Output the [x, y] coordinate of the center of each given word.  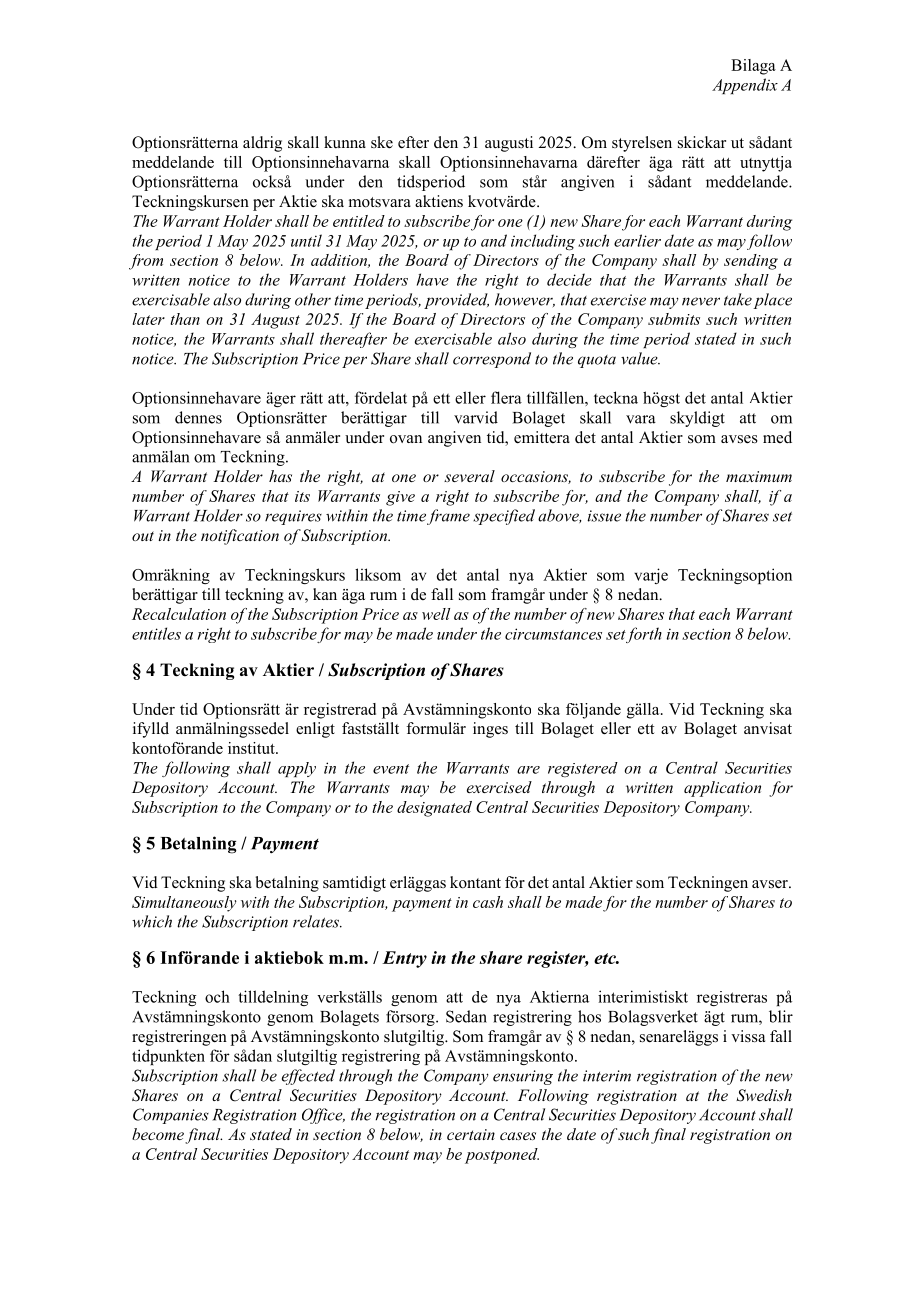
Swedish [764, 1095]
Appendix [745, 86]
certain [471, 1134]
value [640, 358]
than [185, 319]
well [436, 614]
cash [488, 902]
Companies [171, 1116]
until [306, 240]
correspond [492, 360]
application [722, 789]
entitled [359, 221]
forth [643, 635]
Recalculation [179, 614]
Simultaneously [184, 904]
